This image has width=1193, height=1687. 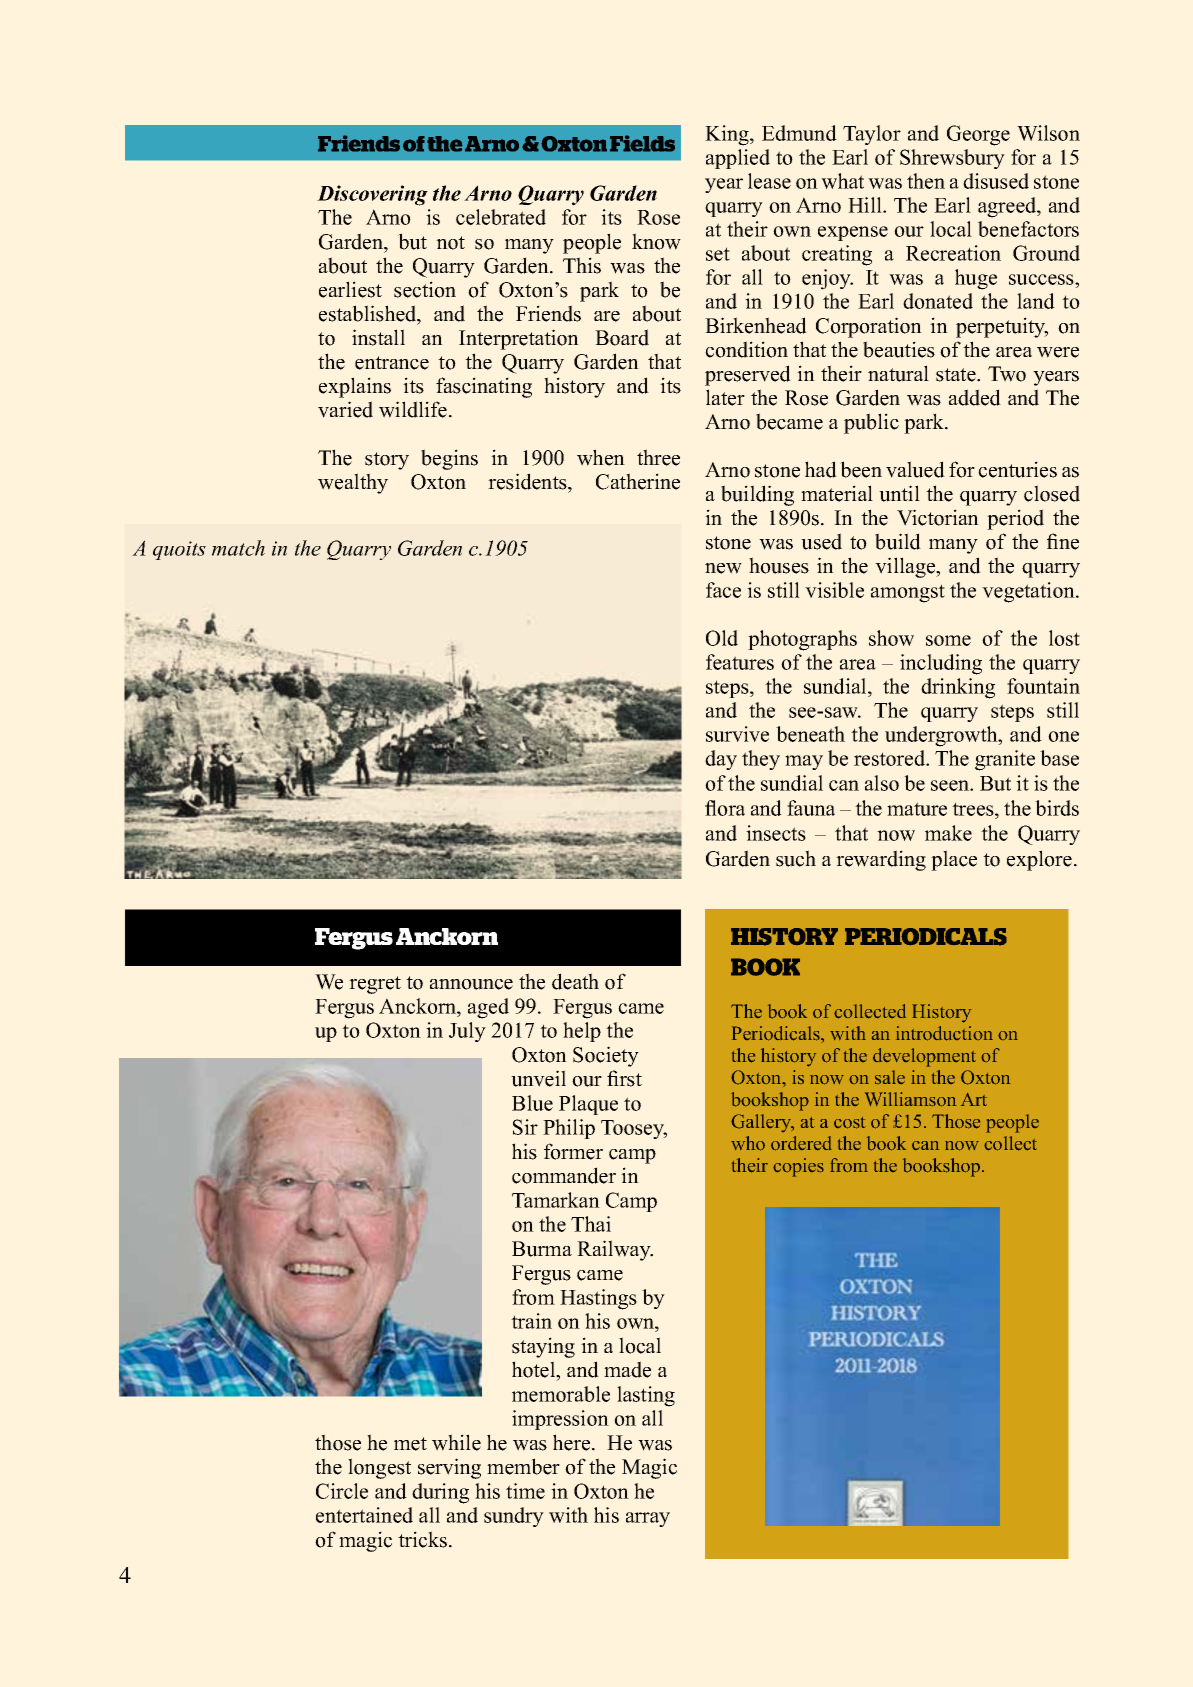 I want to click on make, so click(x=948, y=833).
